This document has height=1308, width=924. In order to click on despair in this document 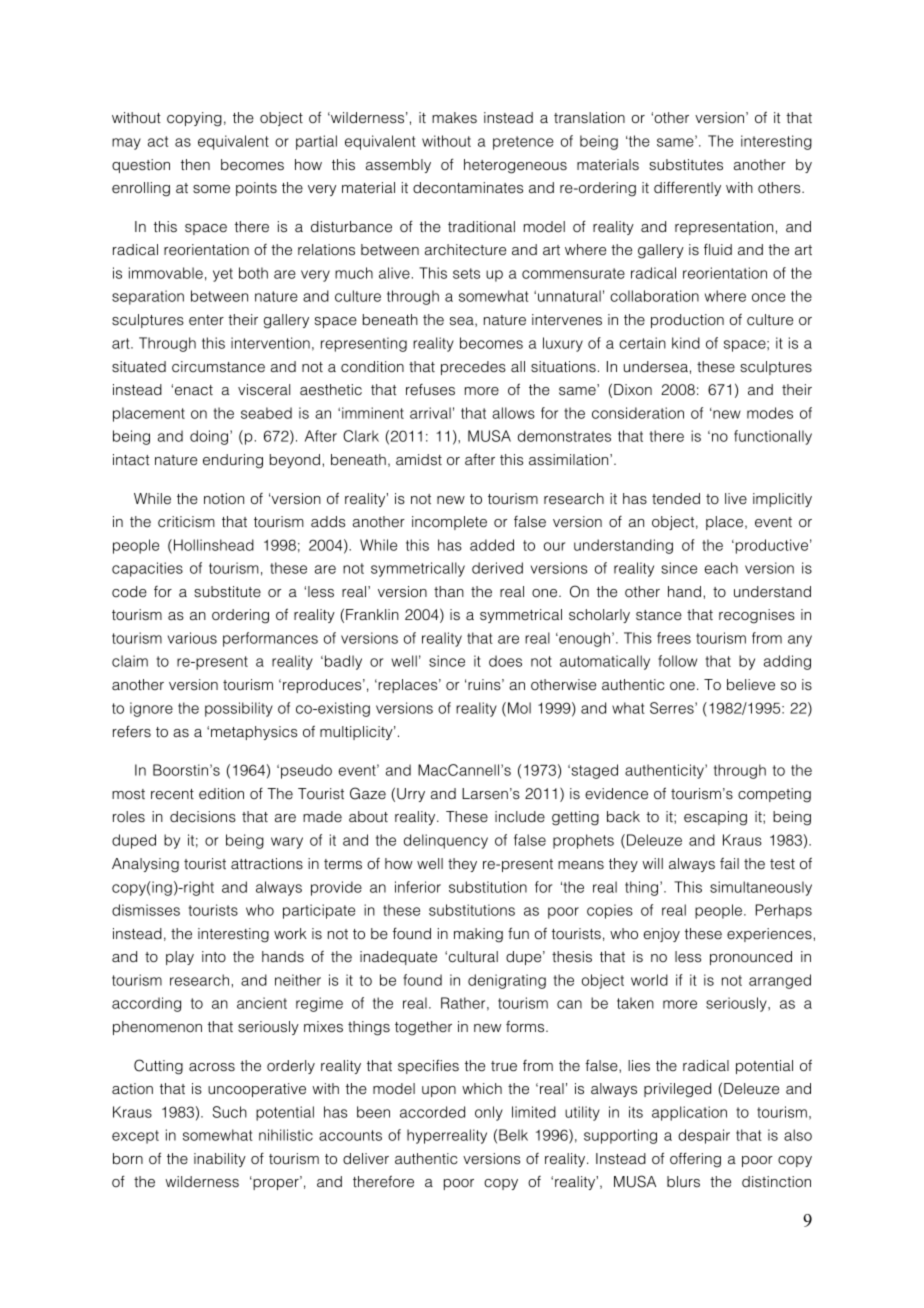, I will do `click(704, 1136)`.
